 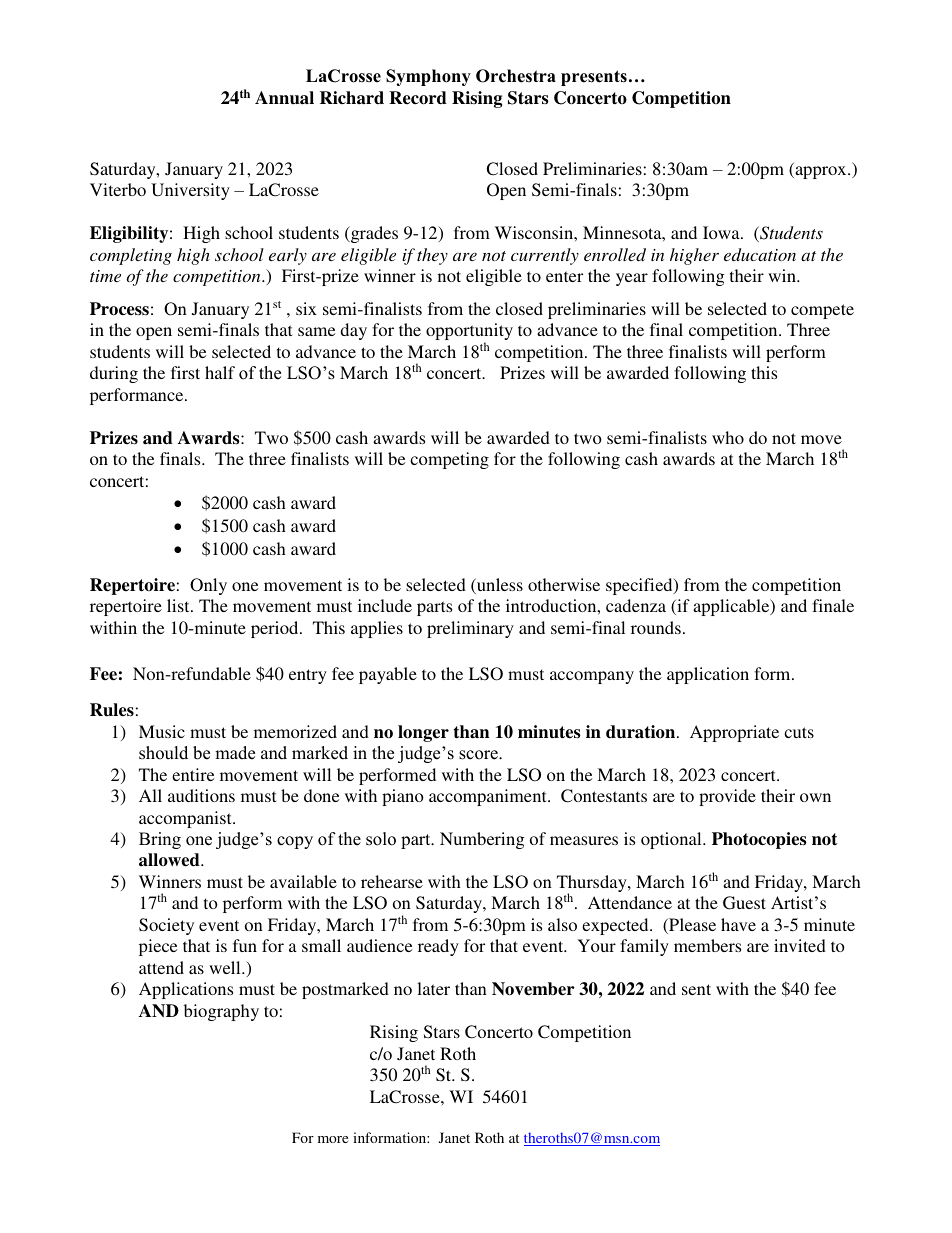 What do you see at coordinates (418, 98) in the page?
I see `Record` at bounding box center [418, 98].
